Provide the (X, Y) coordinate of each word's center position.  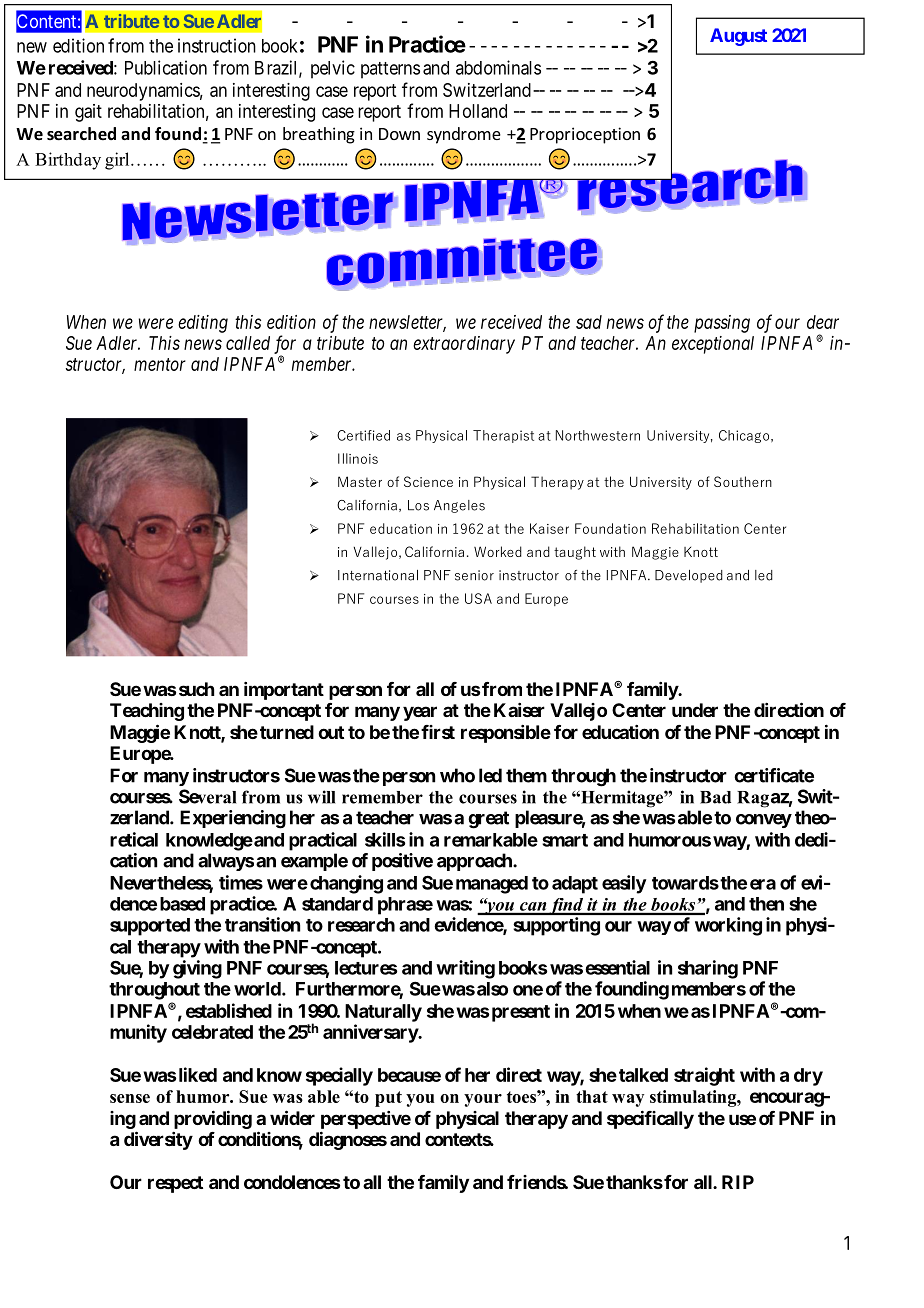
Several (207, 796)
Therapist (503, 436)
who (457, 775)
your (483, 1100)
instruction (217, 45)
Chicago (744, 436)
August (738, 37)
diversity (158, 1140)
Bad (715, 797)
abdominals (498, 67)
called (248, 343)
